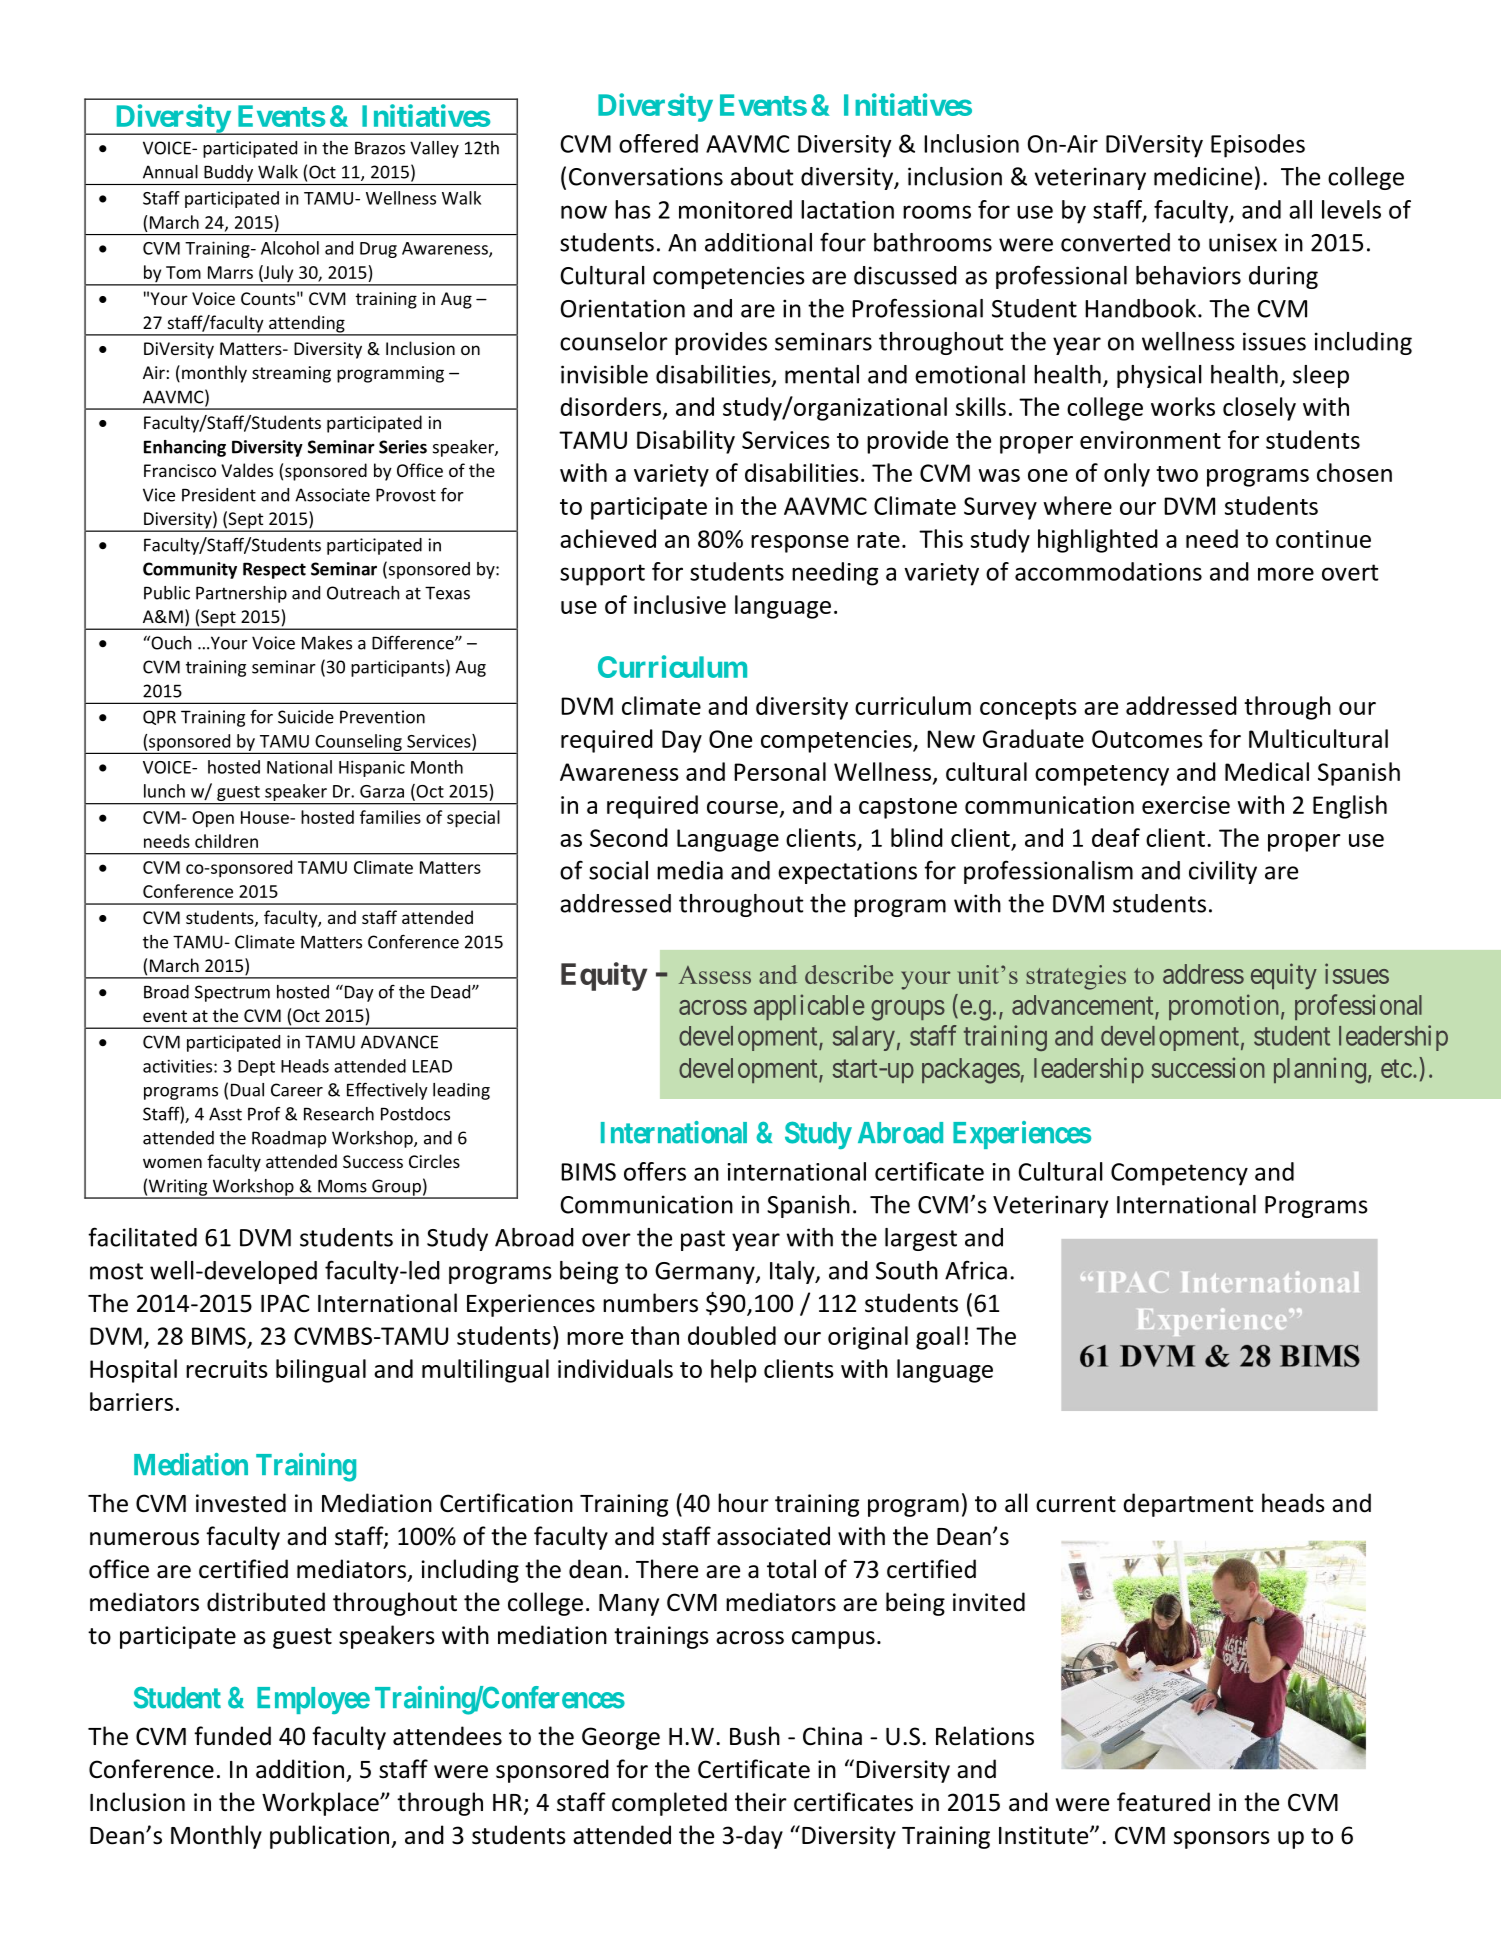 The height and width of the image is (1942, 1501). Describe the element at coordinates (232, 993) in the image. I see `Spectrum` at that location.
